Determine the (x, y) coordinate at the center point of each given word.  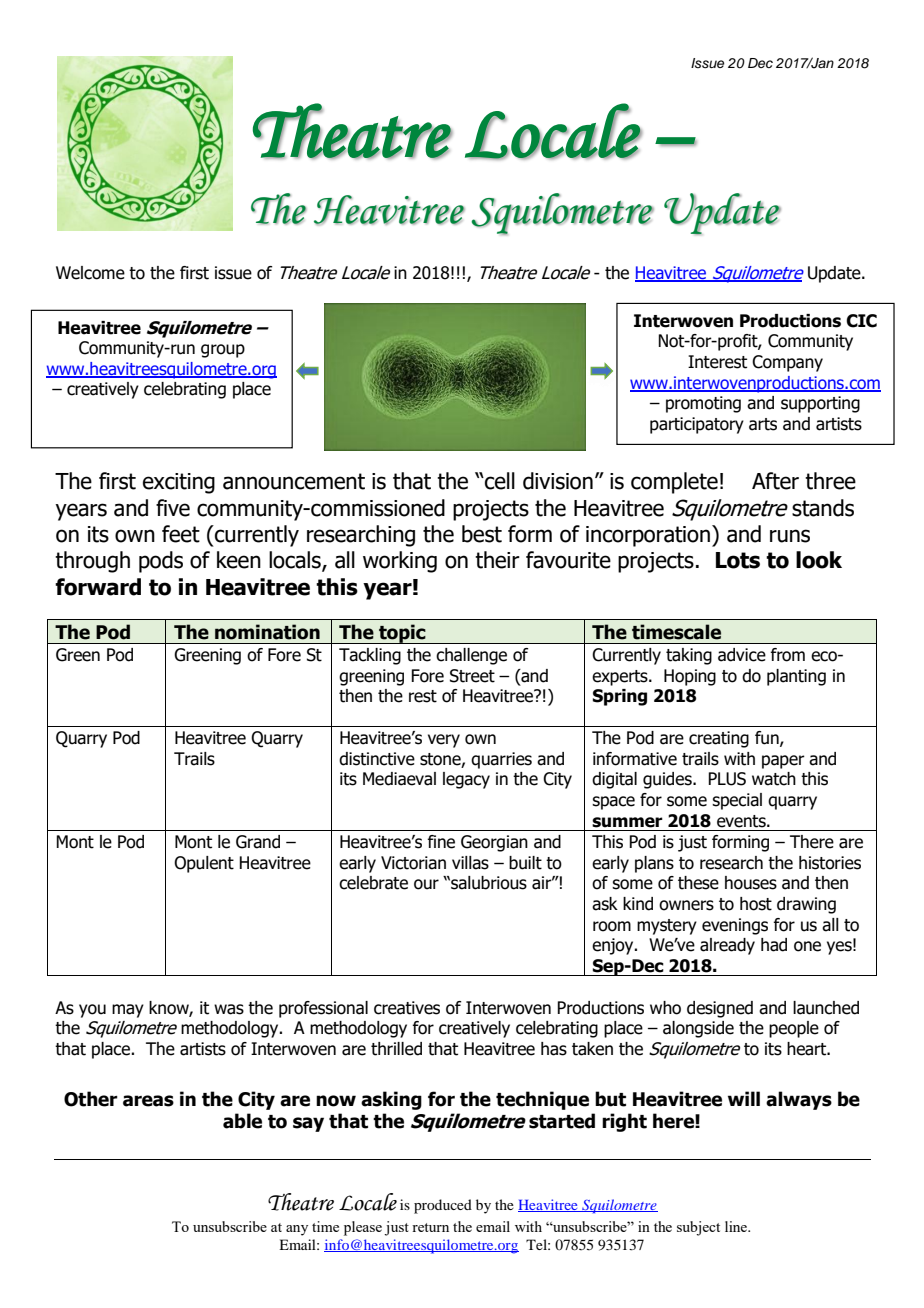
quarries (501, 760)
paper (783, 762)
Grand (258, 842)
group (223, 351)
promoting (703, 404)
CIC (861, 321)
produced (443, 1206)
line (737, 1226)
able (242, 1121)
